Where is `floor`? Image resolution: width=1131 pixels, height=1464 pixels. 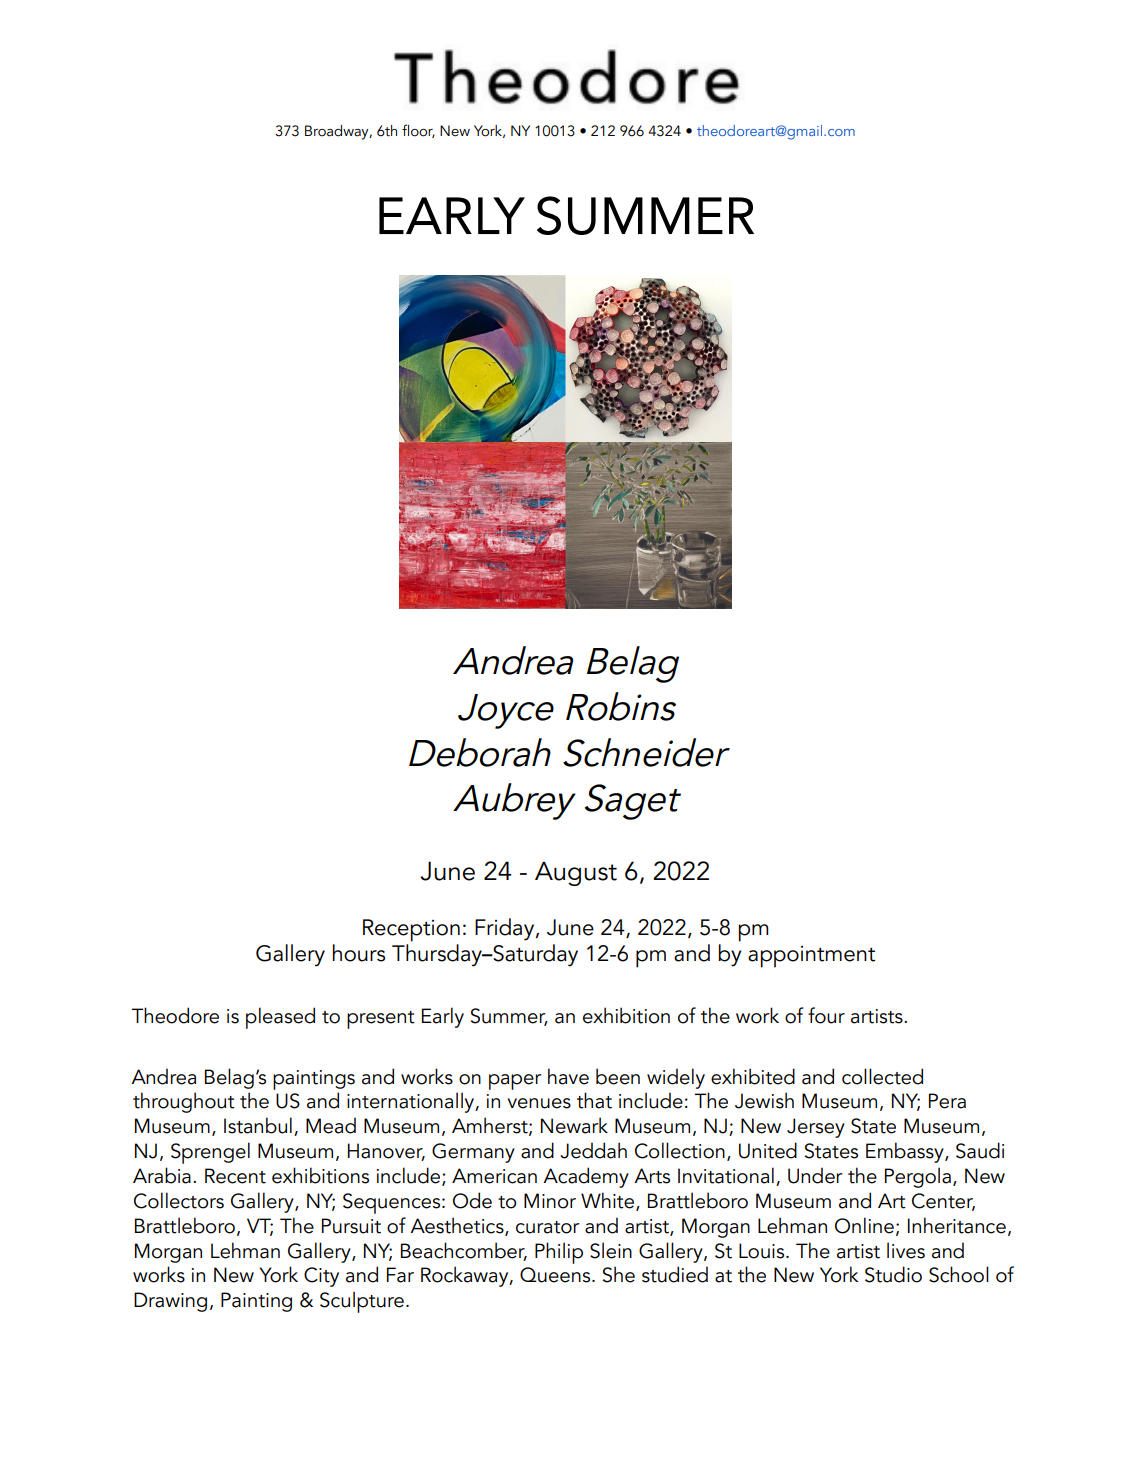 floor is located at coordinates (418, 131).
